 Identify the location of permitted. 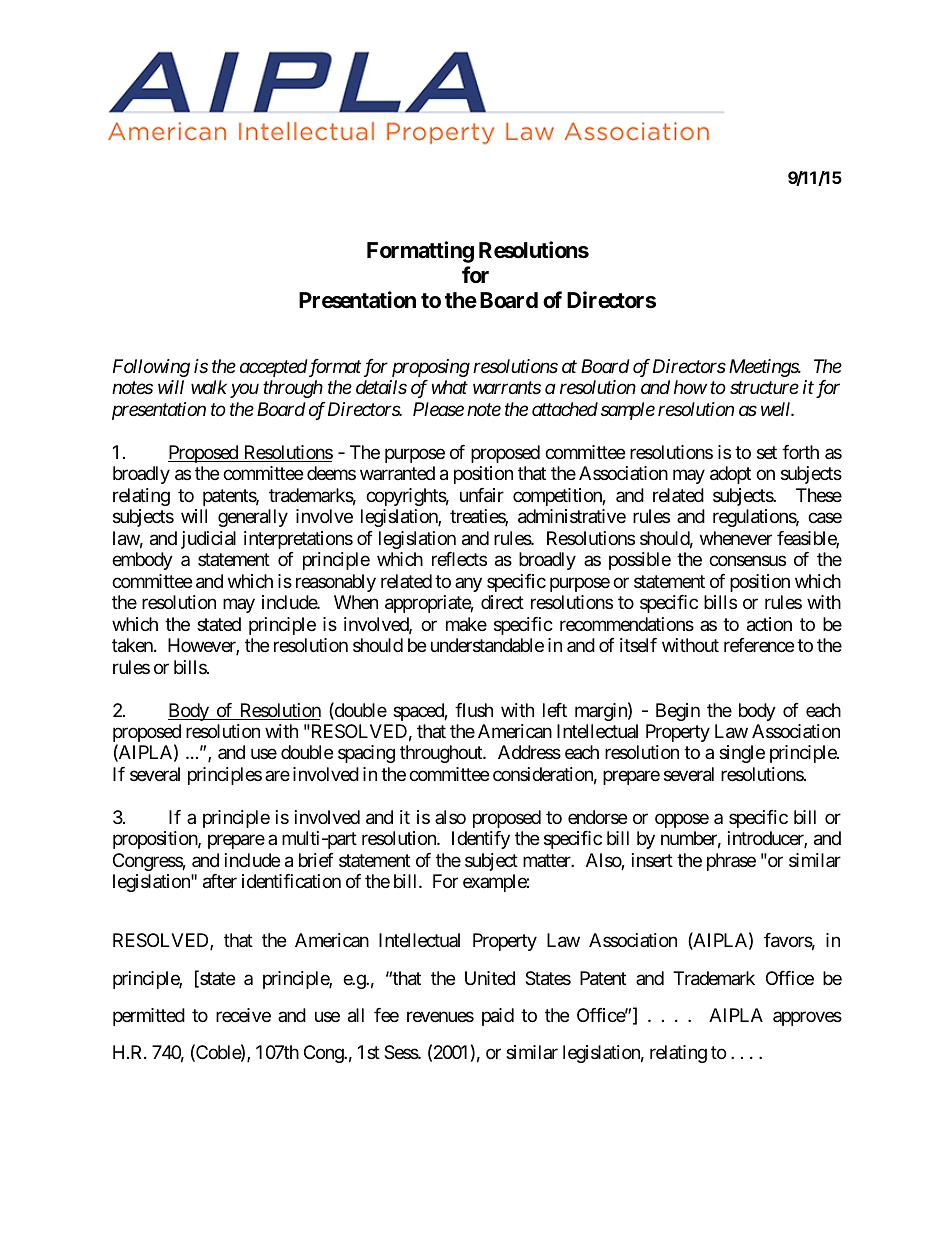
(149, 1017).
